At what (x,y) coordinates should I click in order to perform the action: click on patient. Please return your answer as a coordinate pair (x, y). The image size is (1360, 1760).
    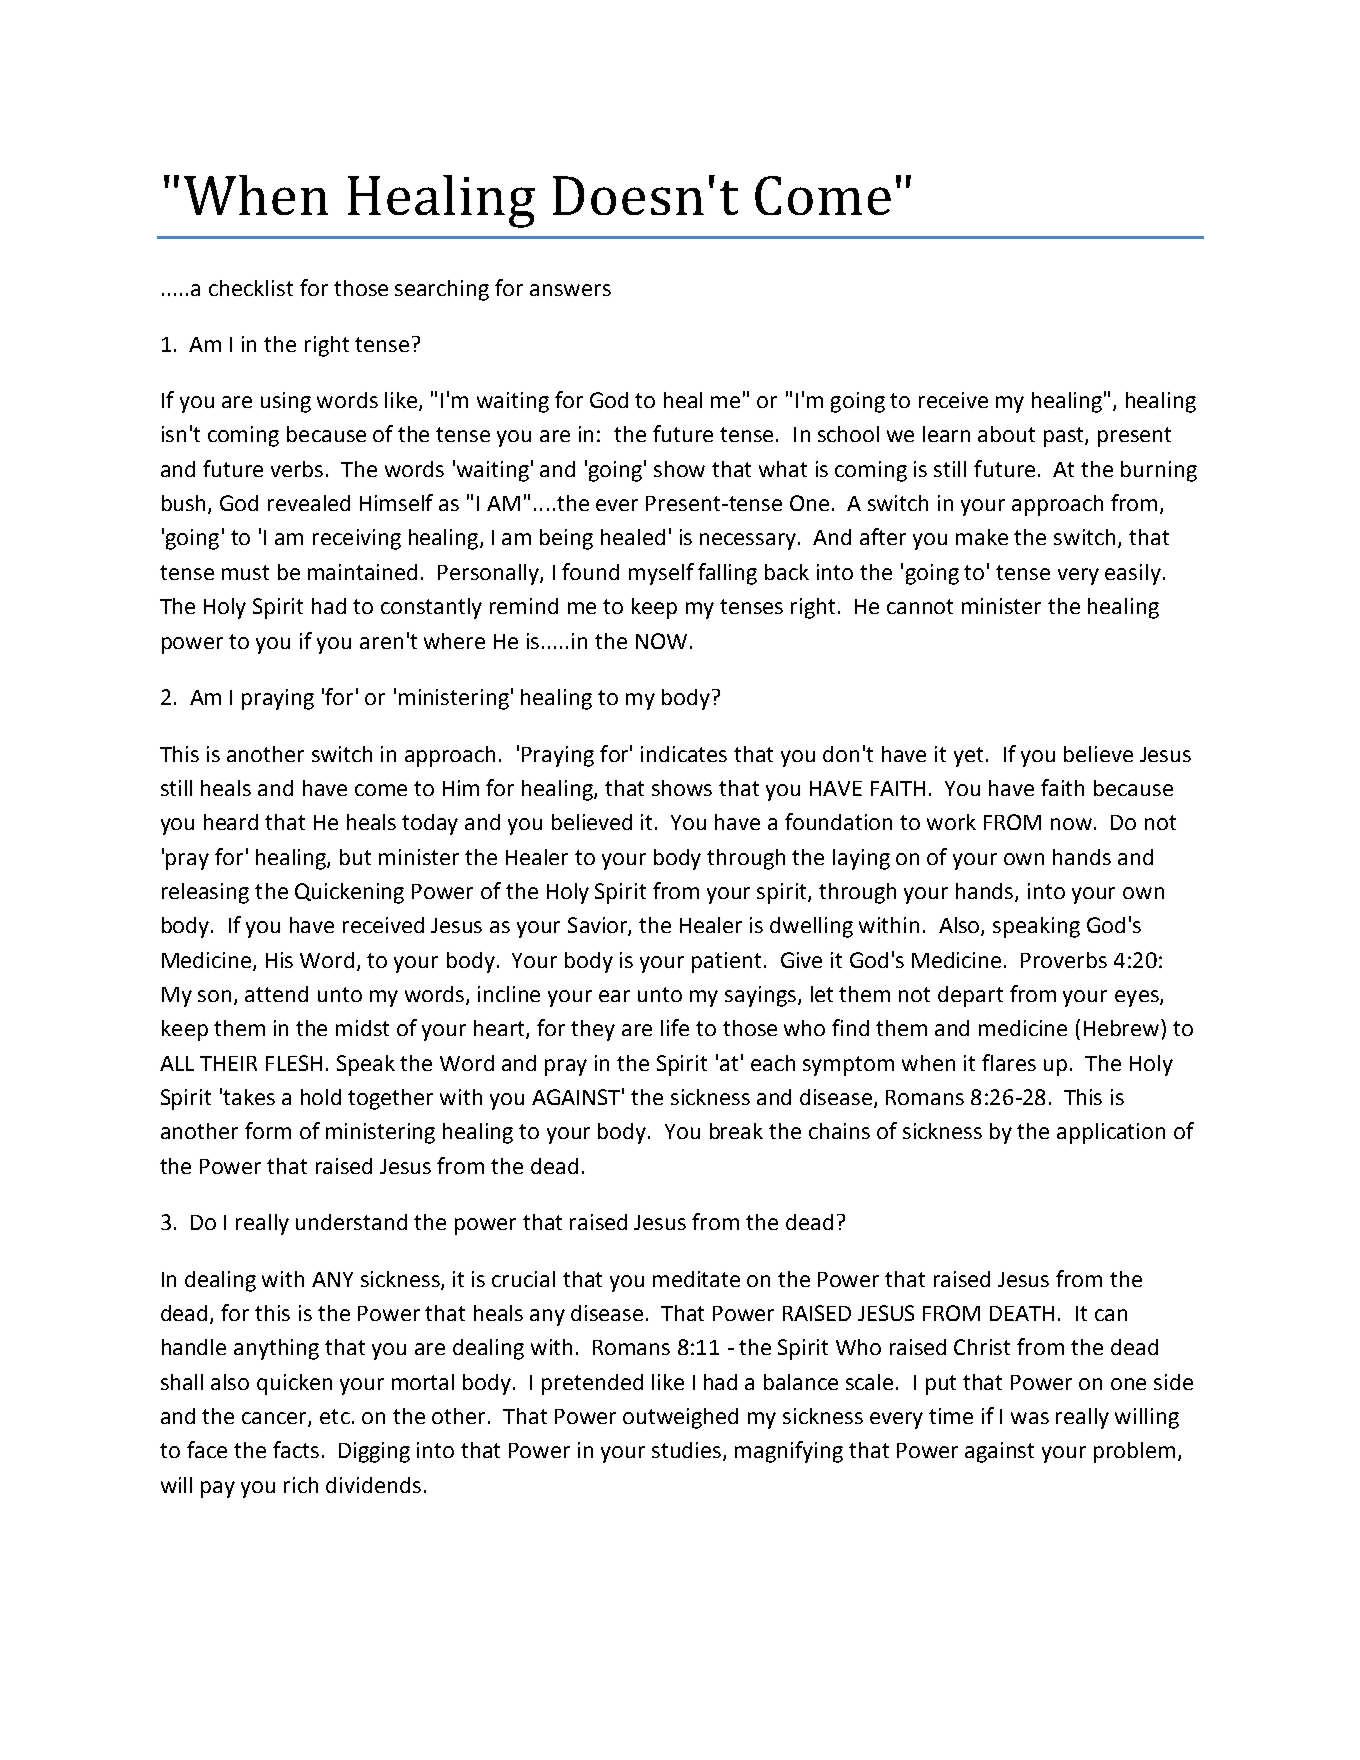
    Looking at the image, I should click on (726, 962).
